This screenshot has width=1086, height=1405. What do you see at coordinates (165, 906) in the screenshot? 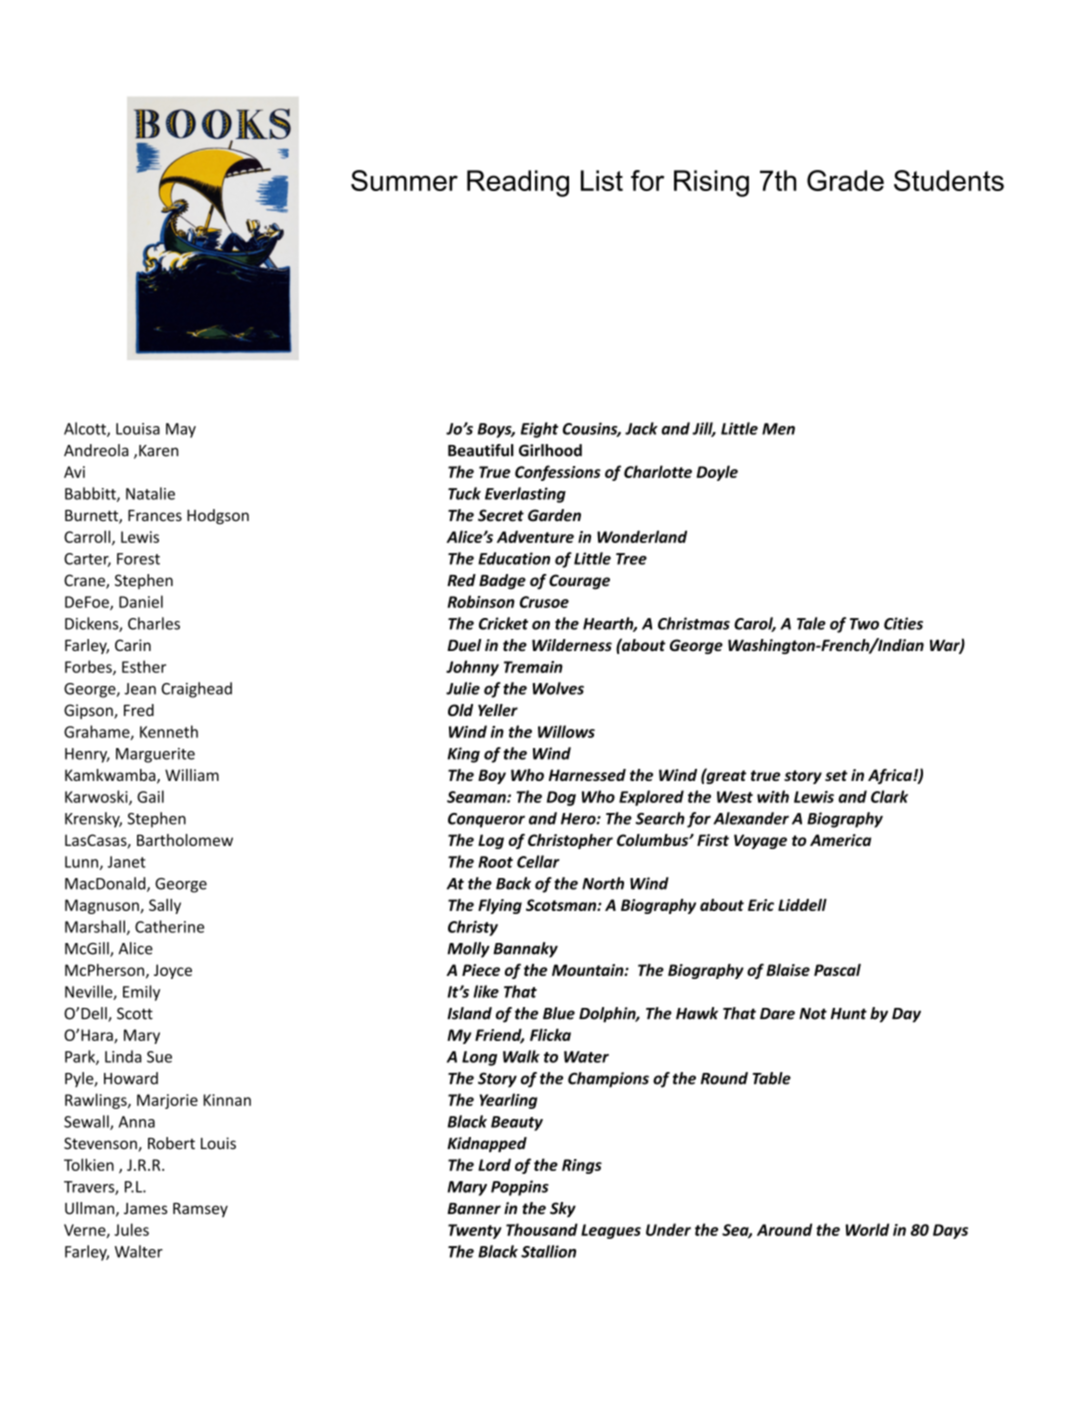
I see `Sally` at bounding box center [165, 906].
